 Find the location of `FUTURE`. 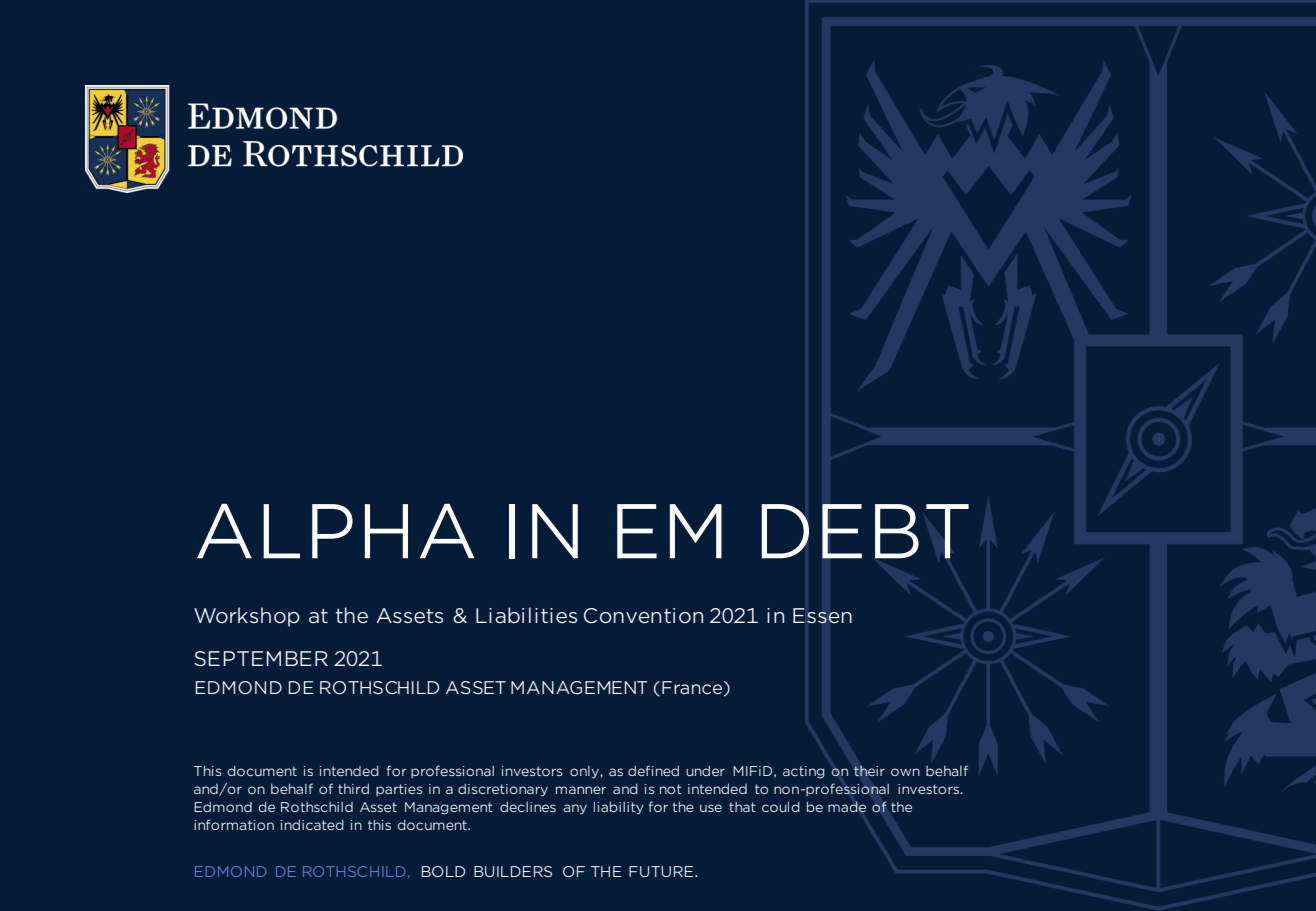

FUTURE is located at coordinates (661, 871).
